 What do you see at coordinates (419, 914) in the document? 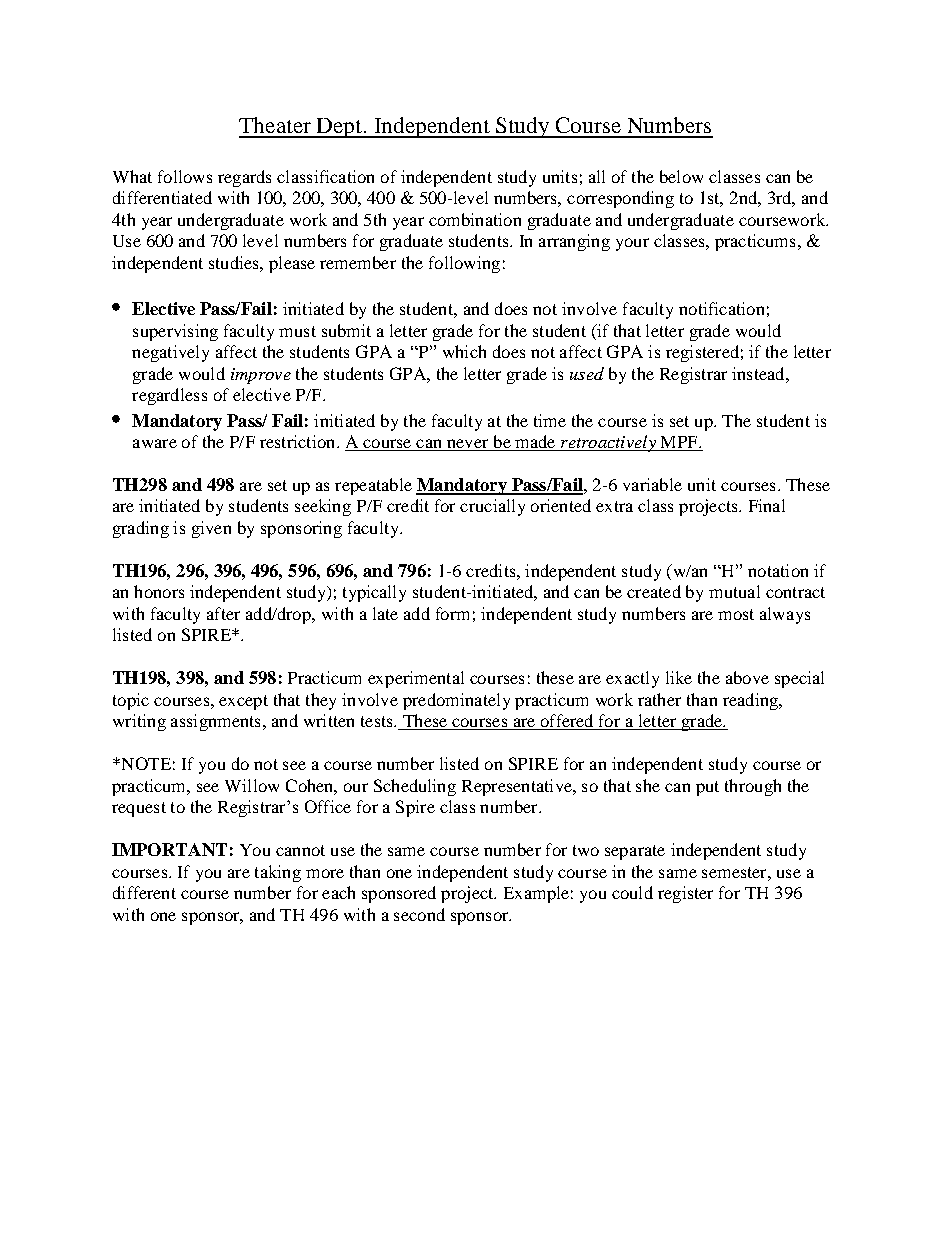
I see `second` at bounding box center [419, 914].
